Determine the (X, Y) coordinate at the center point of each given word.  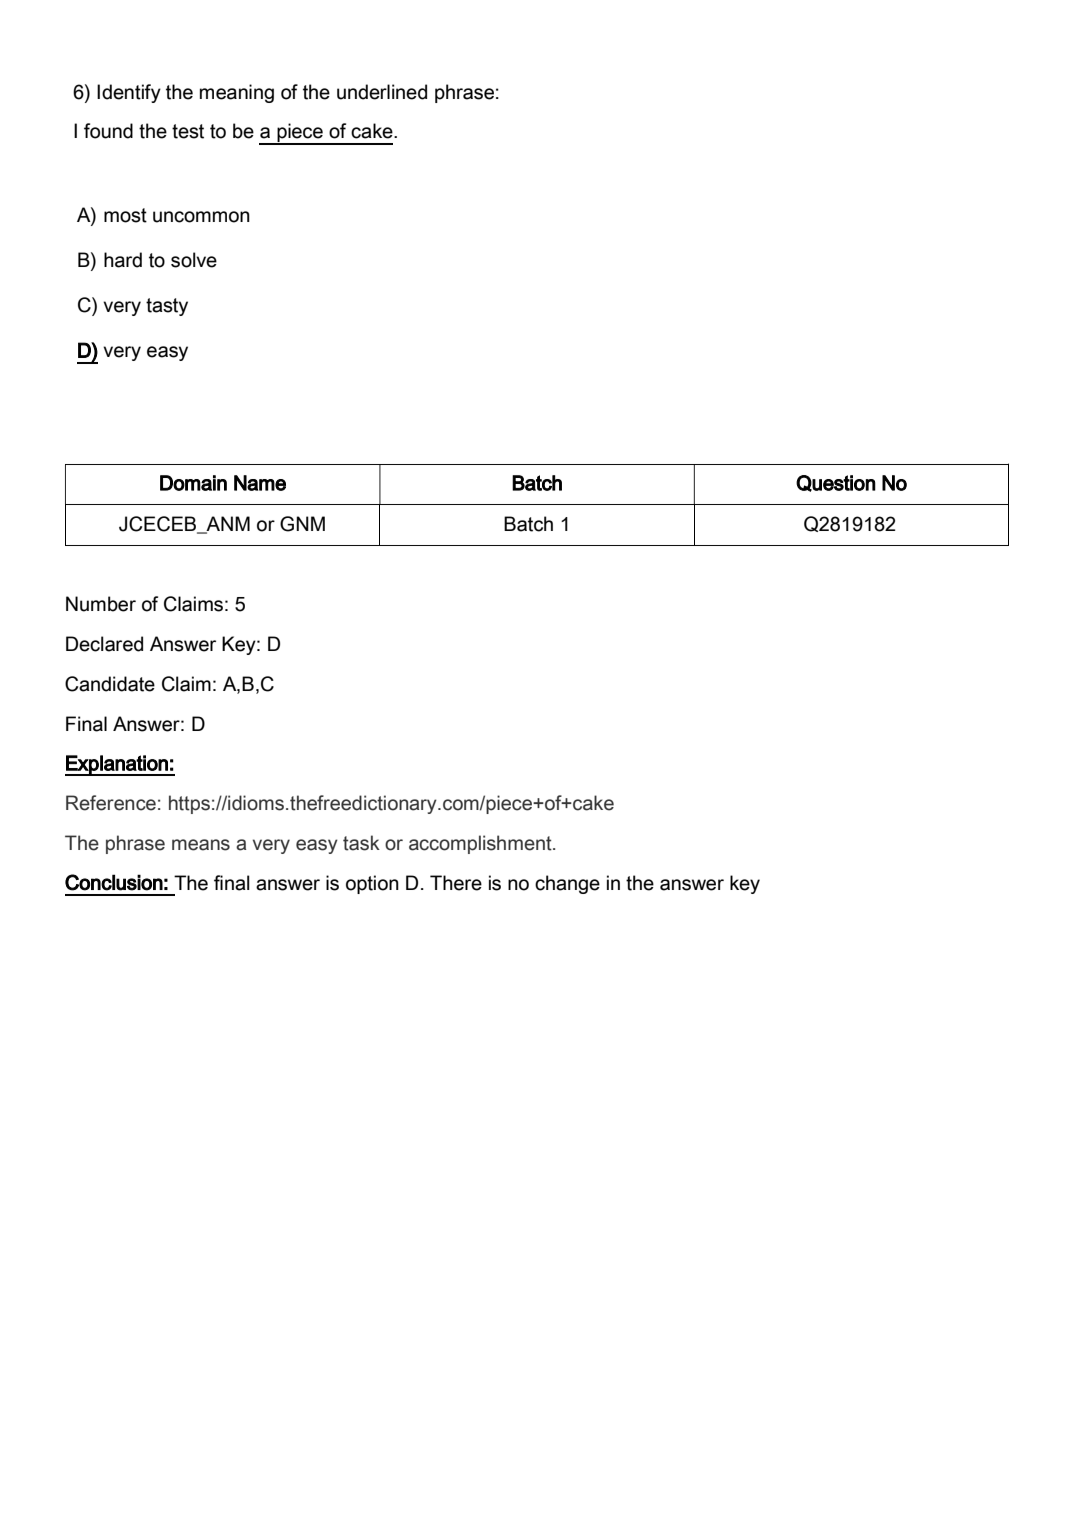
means (201, 845)
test (188, 131)
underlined (382, 92)
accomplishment (481, 844)
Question (836, 483)
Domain (193, 483)
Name (260, 483)
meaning (237, 93)
